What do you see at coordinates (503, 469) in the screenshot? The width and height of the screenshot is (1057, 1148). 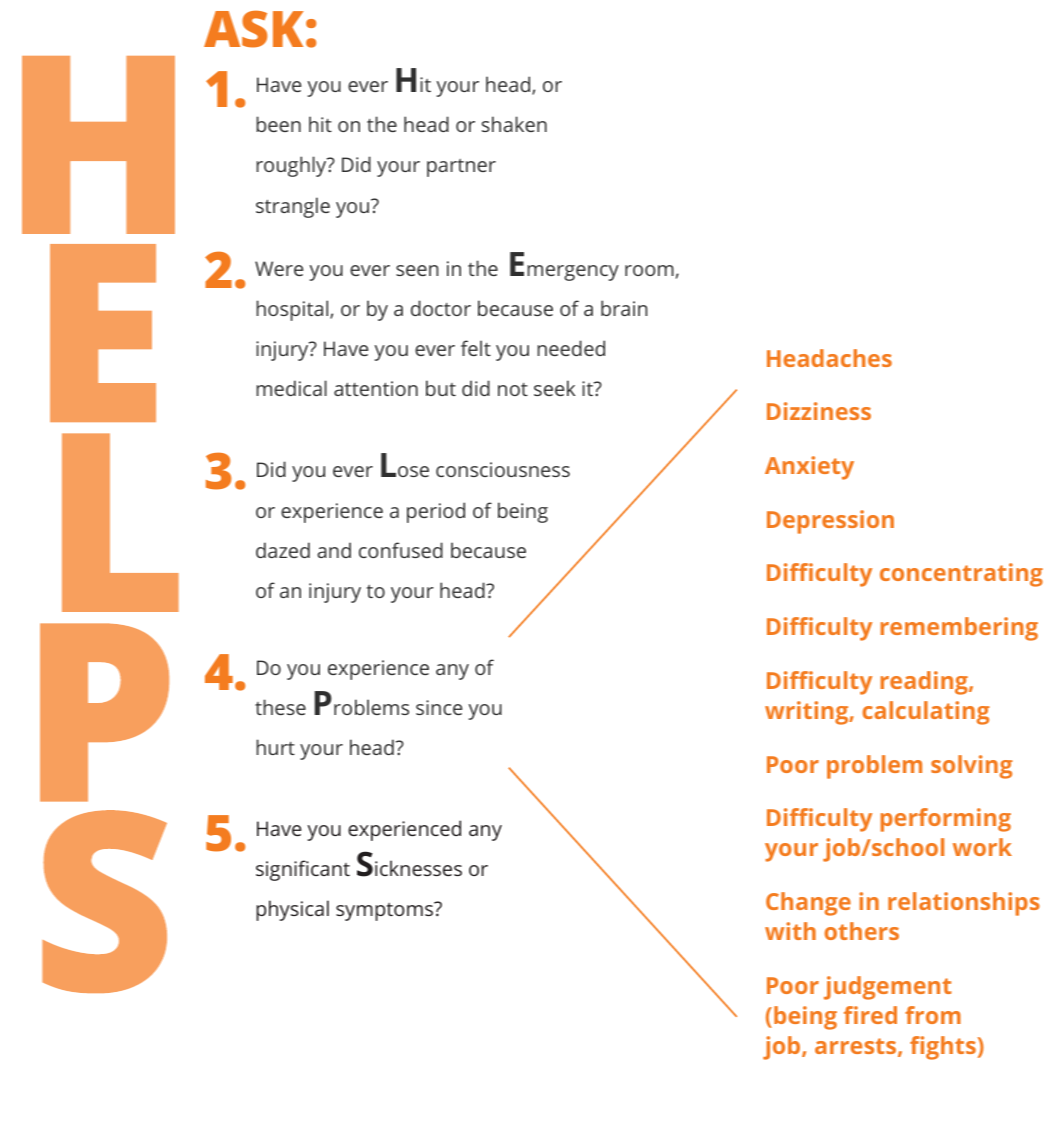 I see `consciousness` at bounding box center [503, 469].
